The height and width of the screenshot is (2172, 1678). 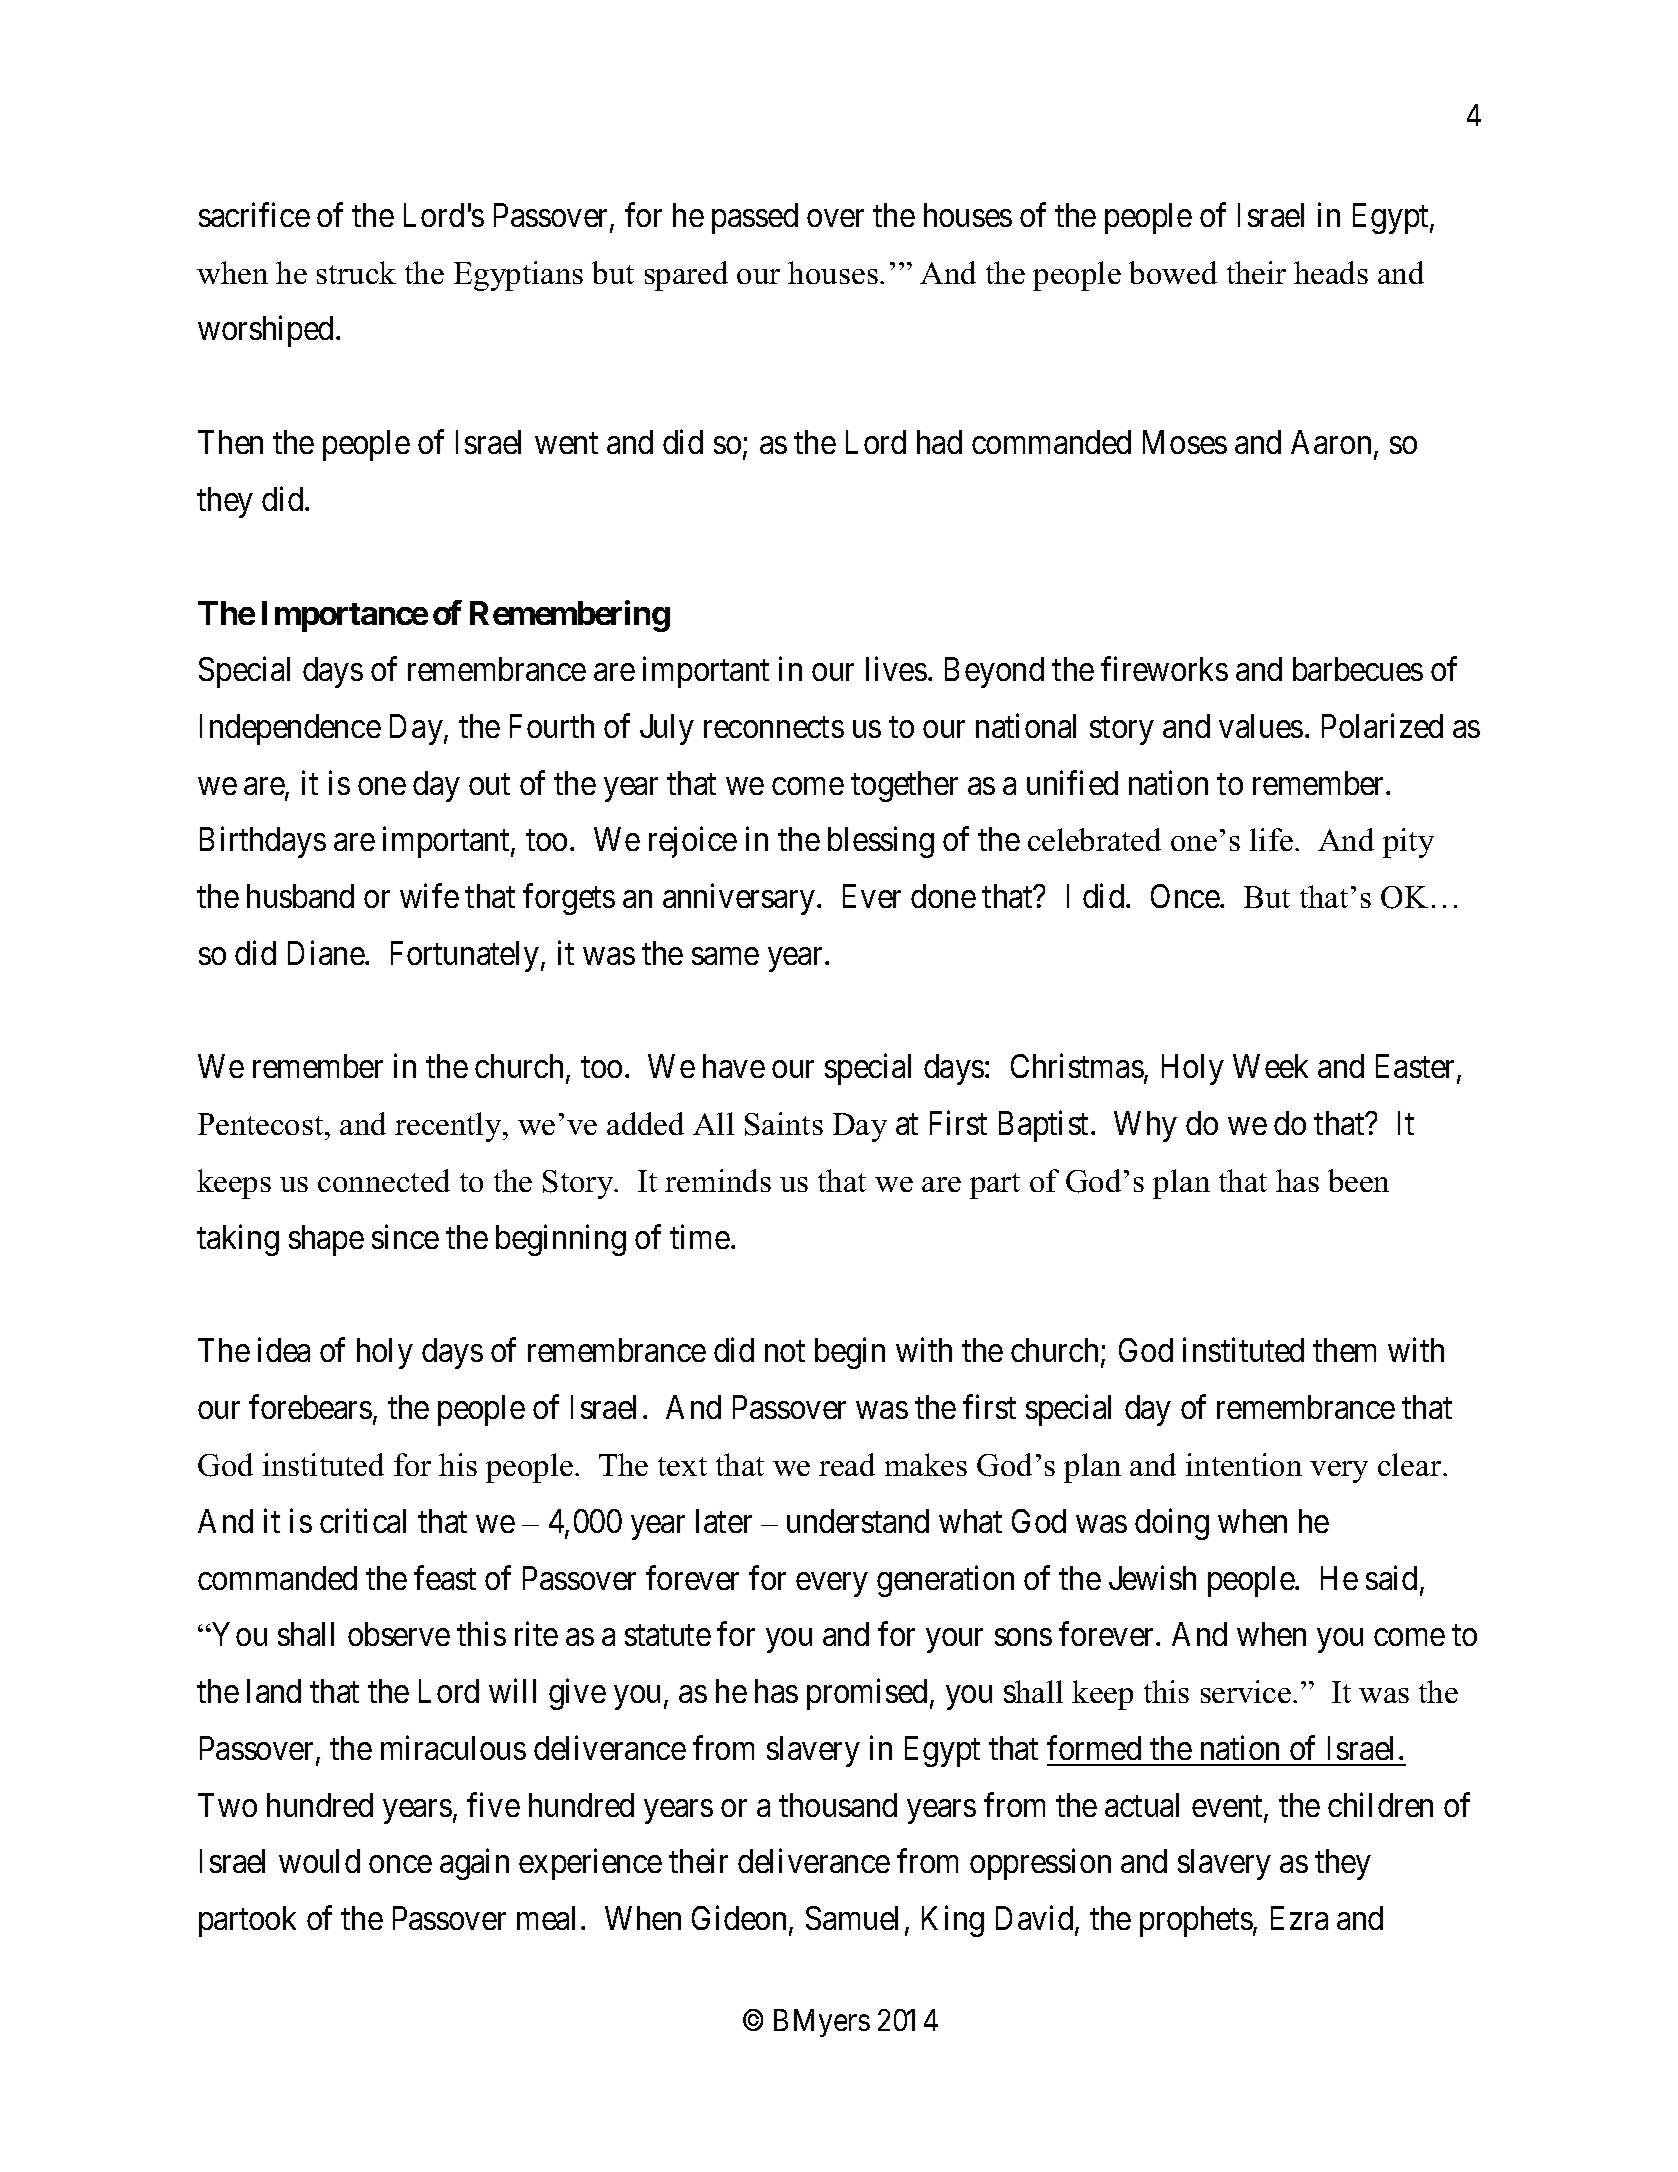 What do you see at coordinates (1331, 272) in the screenshot?
I see `heads` at bounding box center [1331, 272].
